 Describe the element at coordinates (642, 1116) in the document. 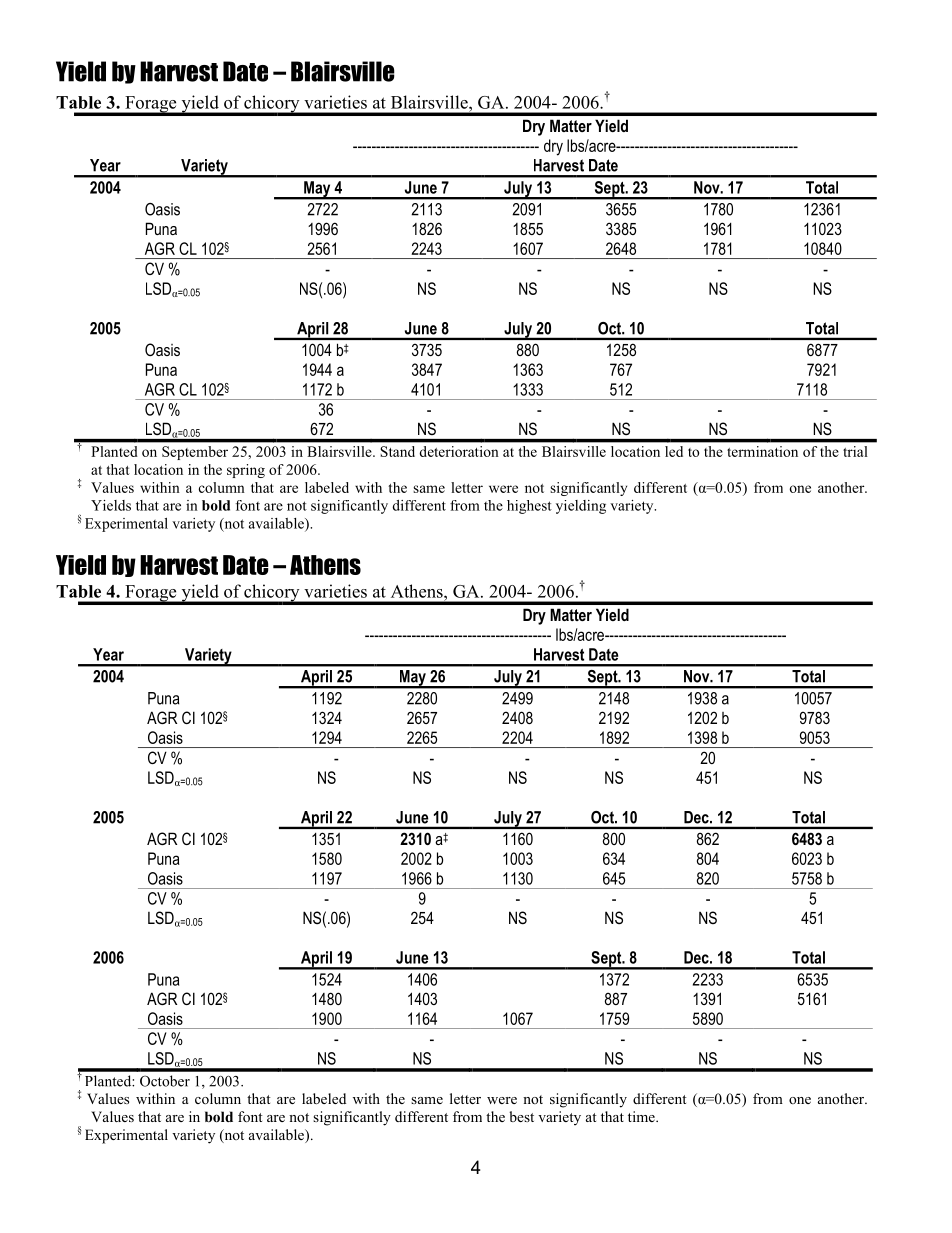

I see `time` at that location.
